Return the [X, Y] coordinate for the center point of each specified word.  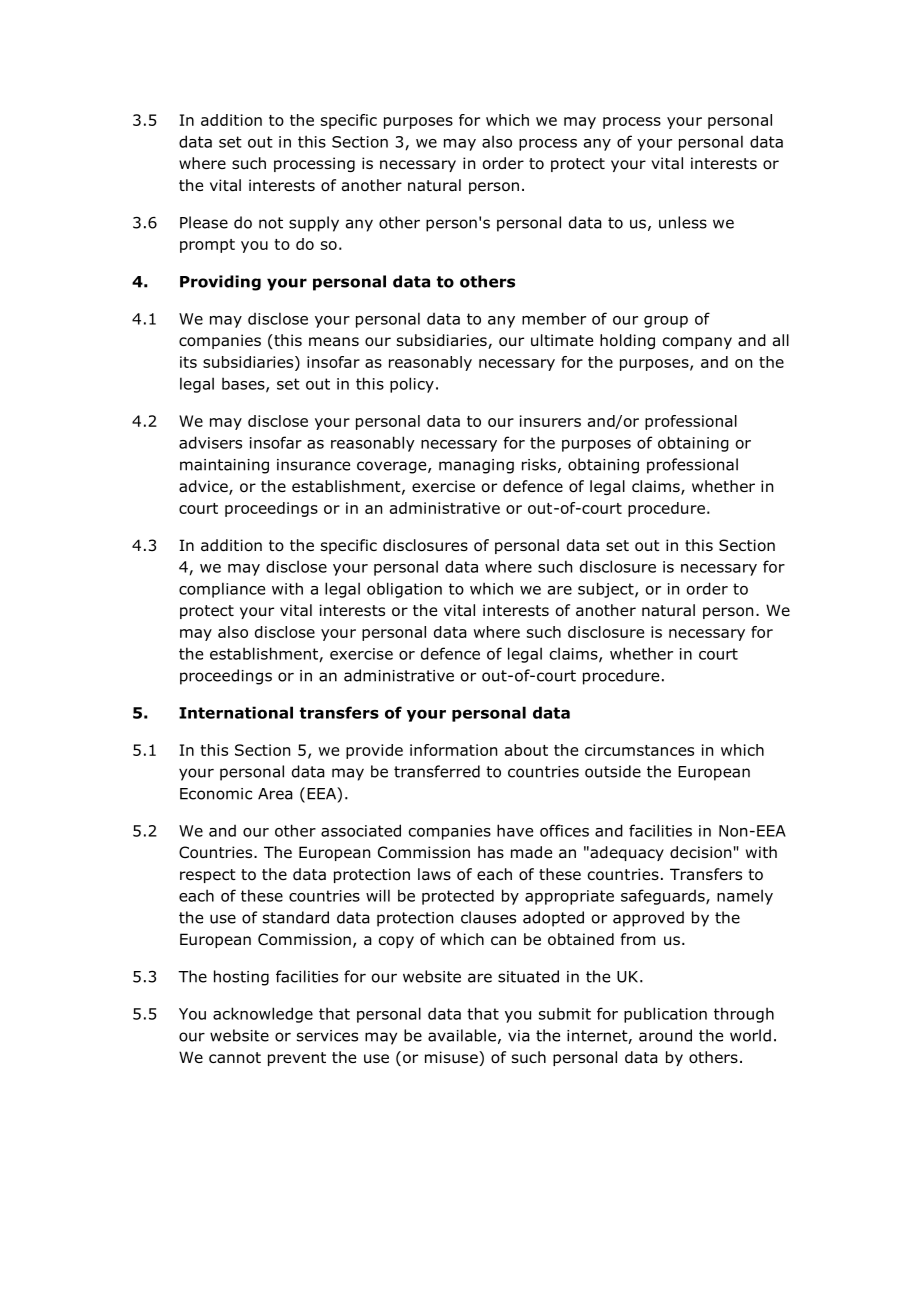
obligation [404, 590]
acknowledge [263, 1015]
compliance [222, 590]
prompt [207, 246]
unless [683, 222]
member [554, 318]
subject [607, 590]
